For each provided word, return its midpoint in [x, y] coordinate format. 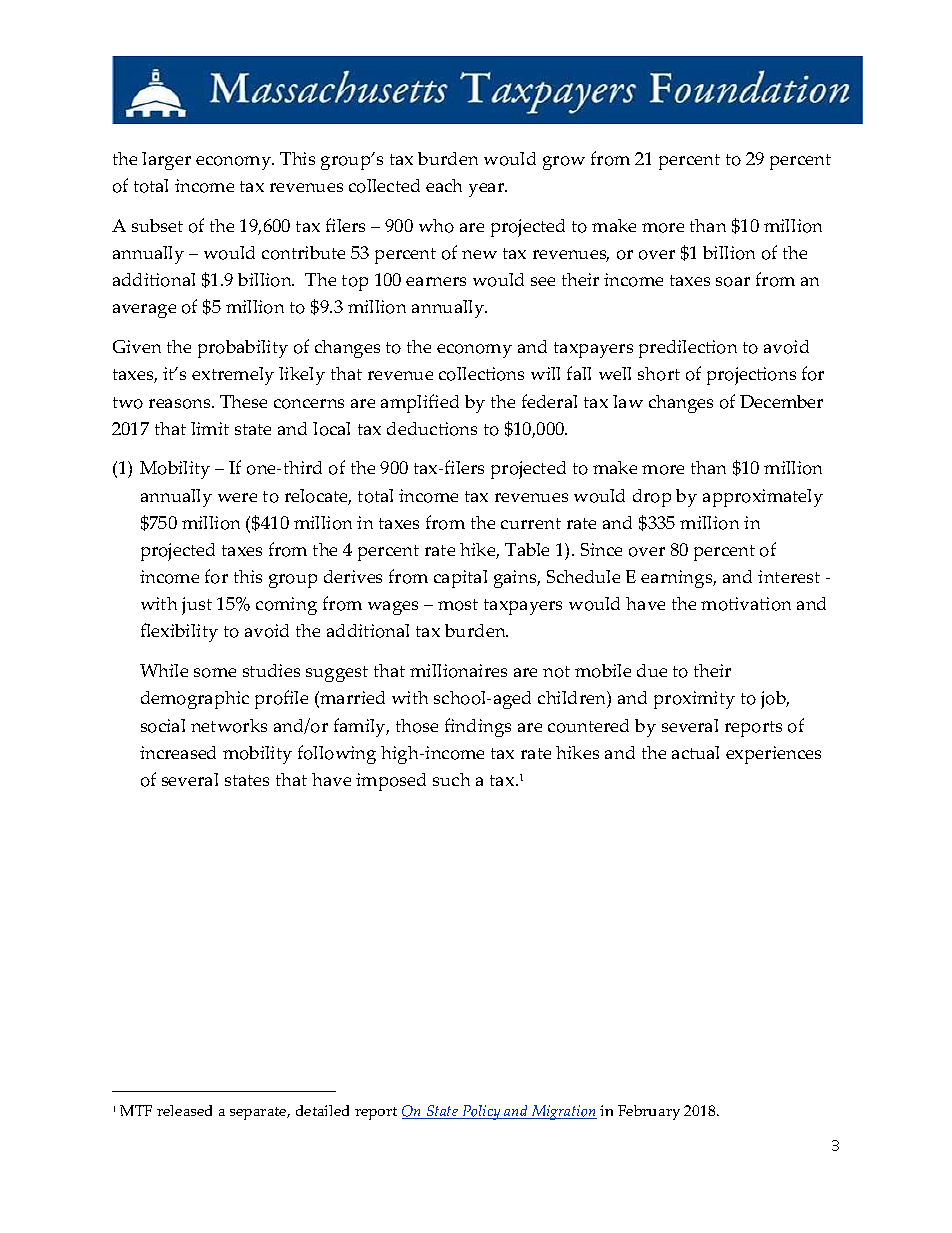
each [444, 185]
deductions [432, 429]
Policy [481, 1112]
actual [695, 752]
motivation [746, 604]
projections [751, 376]
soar [733, 282]
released [184, 1110]
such [451, 779]
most [458, 605]
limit [210, 428]
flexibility [179, 632]
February [649, 1112]
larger [166, 161]
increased [178, 752]
